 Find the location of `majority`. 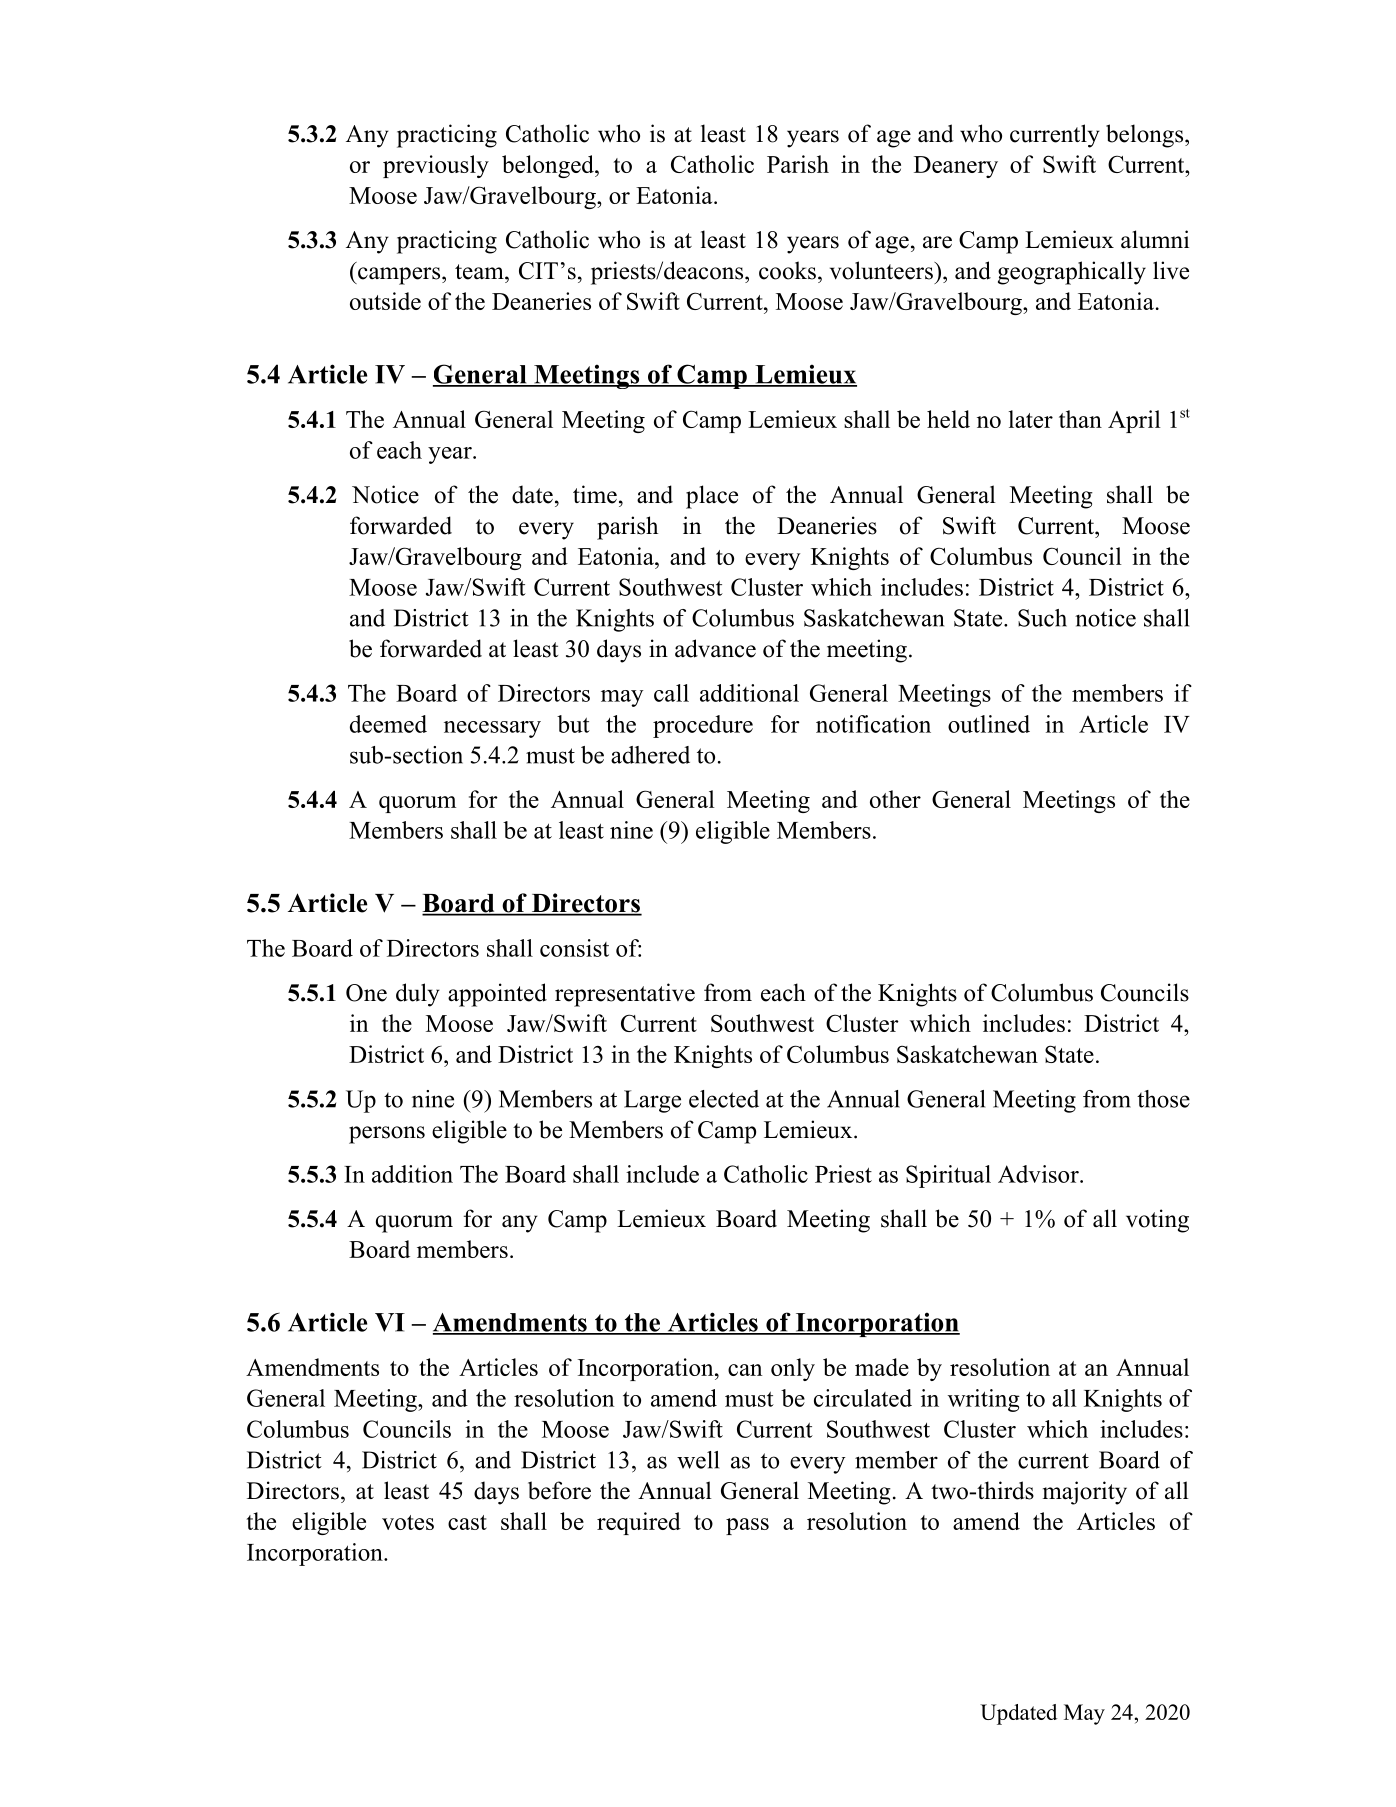

majority is located at coordinates (1085, 1493).
